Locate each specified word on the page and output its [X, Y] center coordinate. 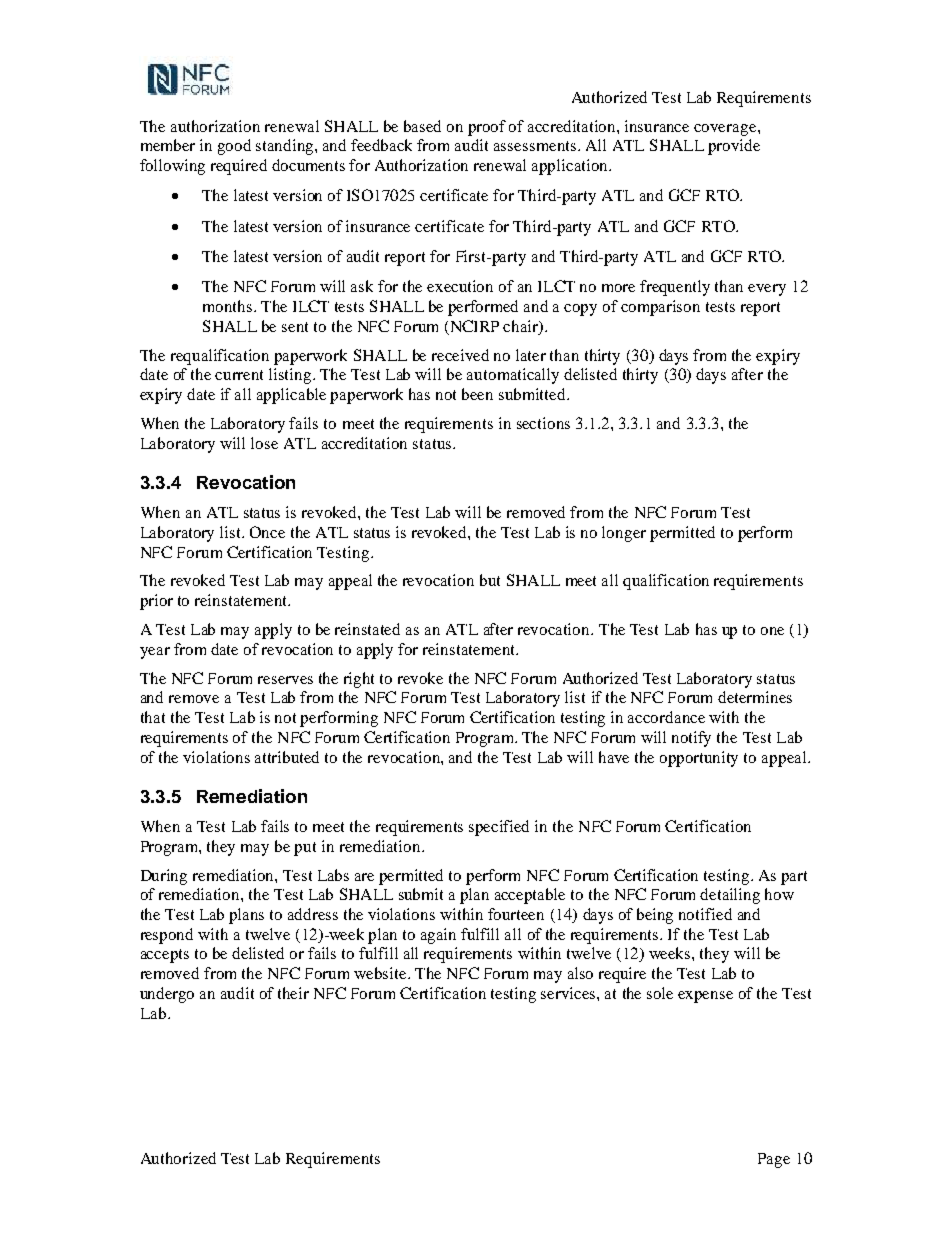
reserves [285, 680]
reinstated [367, 629]
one [772, 631]
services [569, 993]
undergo [167, 995]
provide [734, 147]
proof [487, 128]
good [234, 147]
